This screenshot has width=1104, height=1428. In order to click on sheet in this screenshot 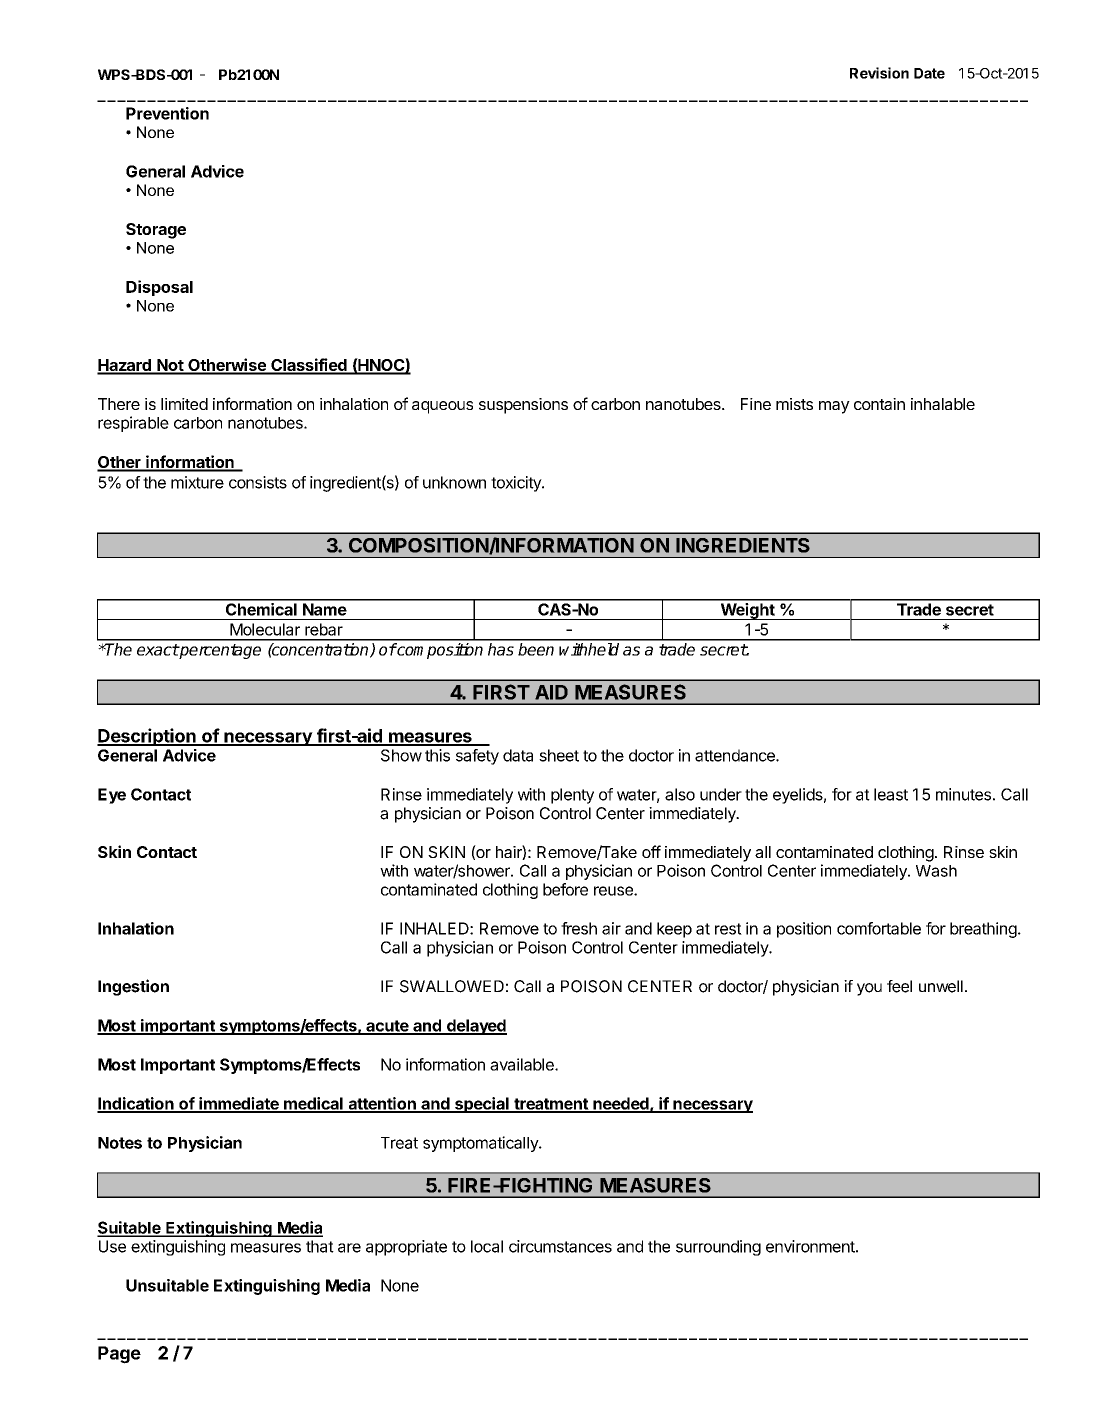, I will do `click(559, 755)`.
